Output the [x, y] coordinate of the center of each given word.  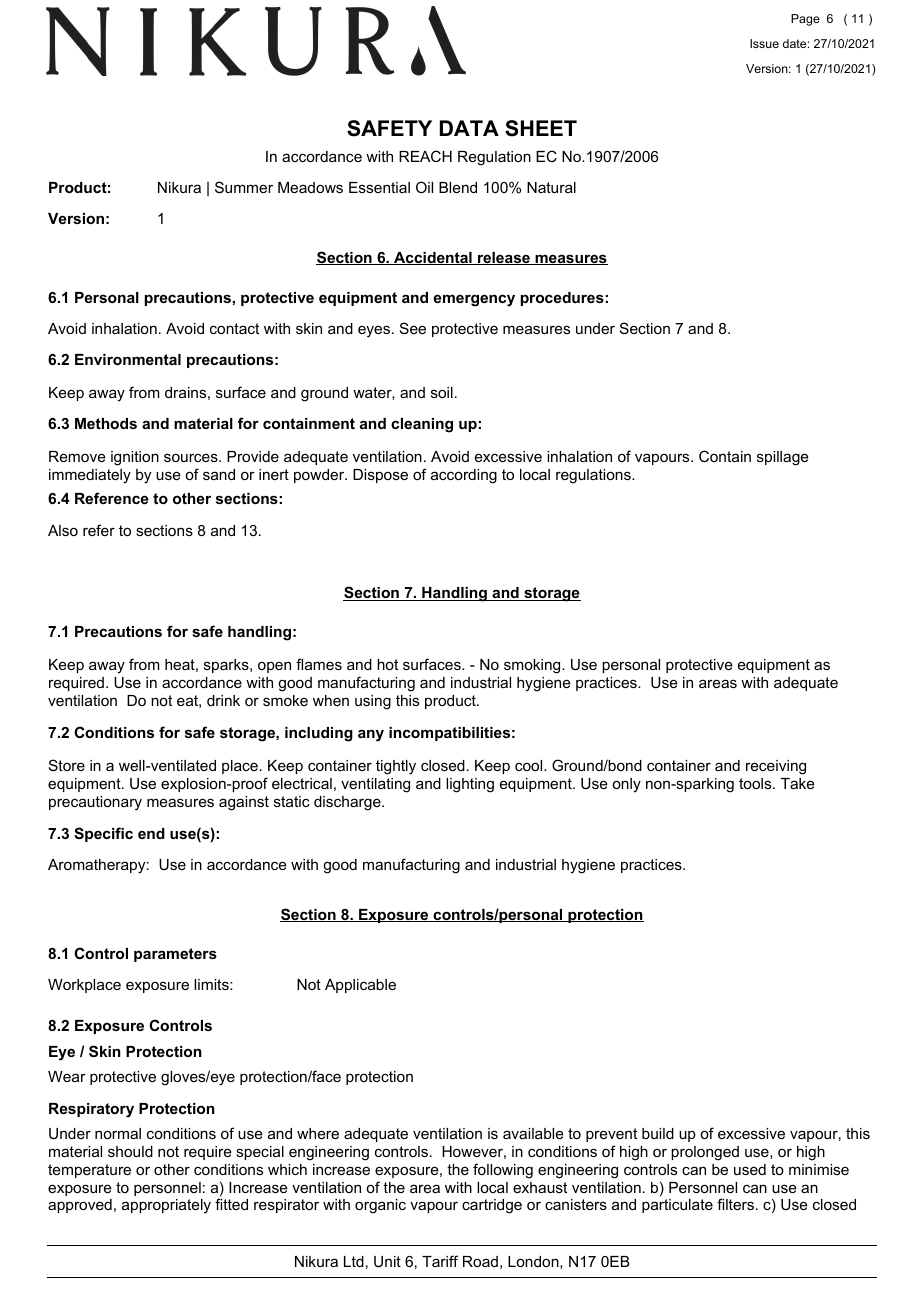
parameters [175, 955]
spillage [783, 458]
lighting [470, 785]
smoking [533, 666]
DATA [469, 128]
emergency [474, 300]
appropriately [166, 1206]
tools [756, 783]
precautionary [95, 803]
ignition [135, 458]
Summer [244, 187]
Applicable [360, 986]
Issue [764, 43]
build [658, 1133]
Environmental [128, 359]
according [464, 476]
